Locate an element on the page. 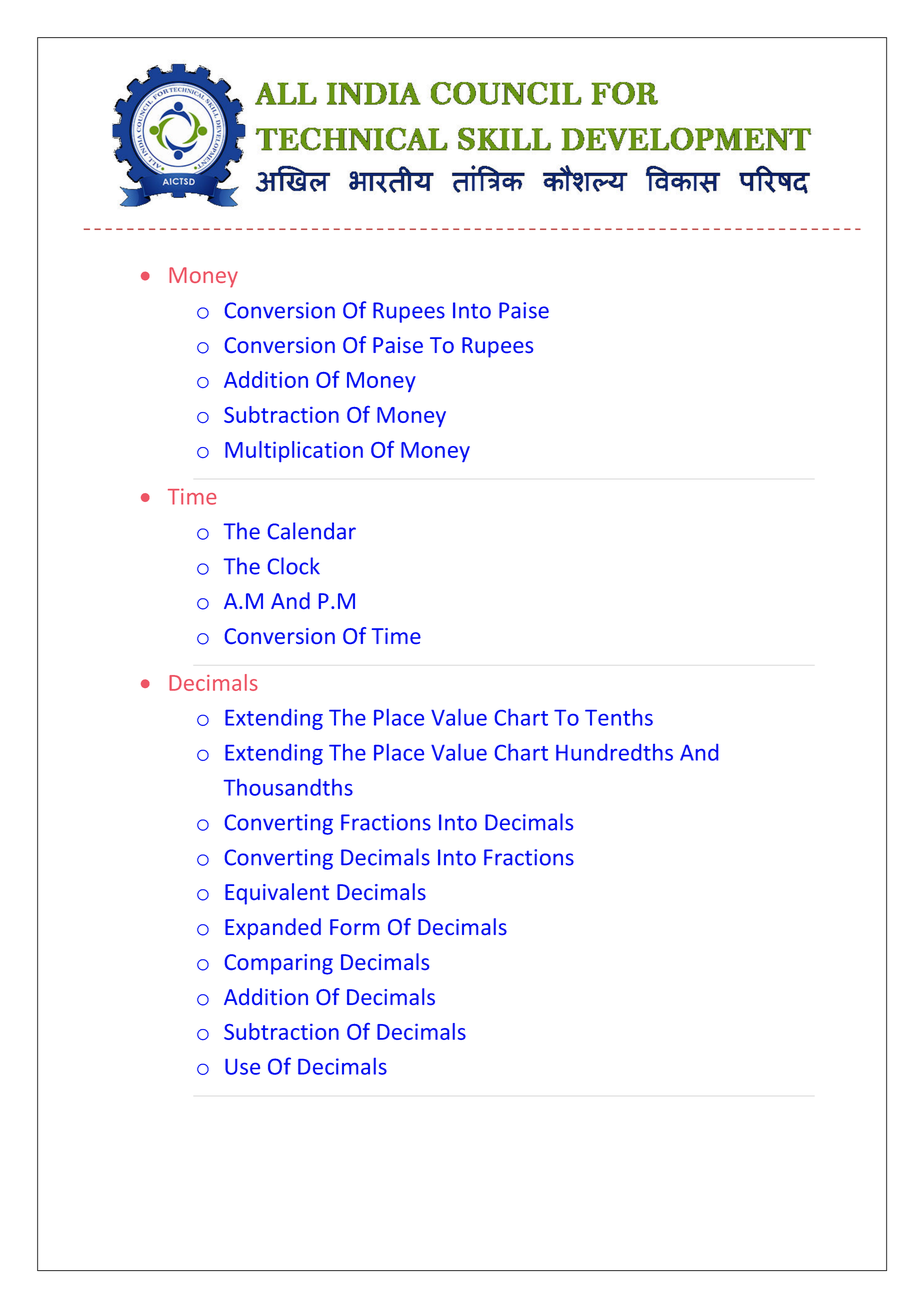 The height and width of the image is (1308, 924). Expanded is located at coordinates (273, 929).
